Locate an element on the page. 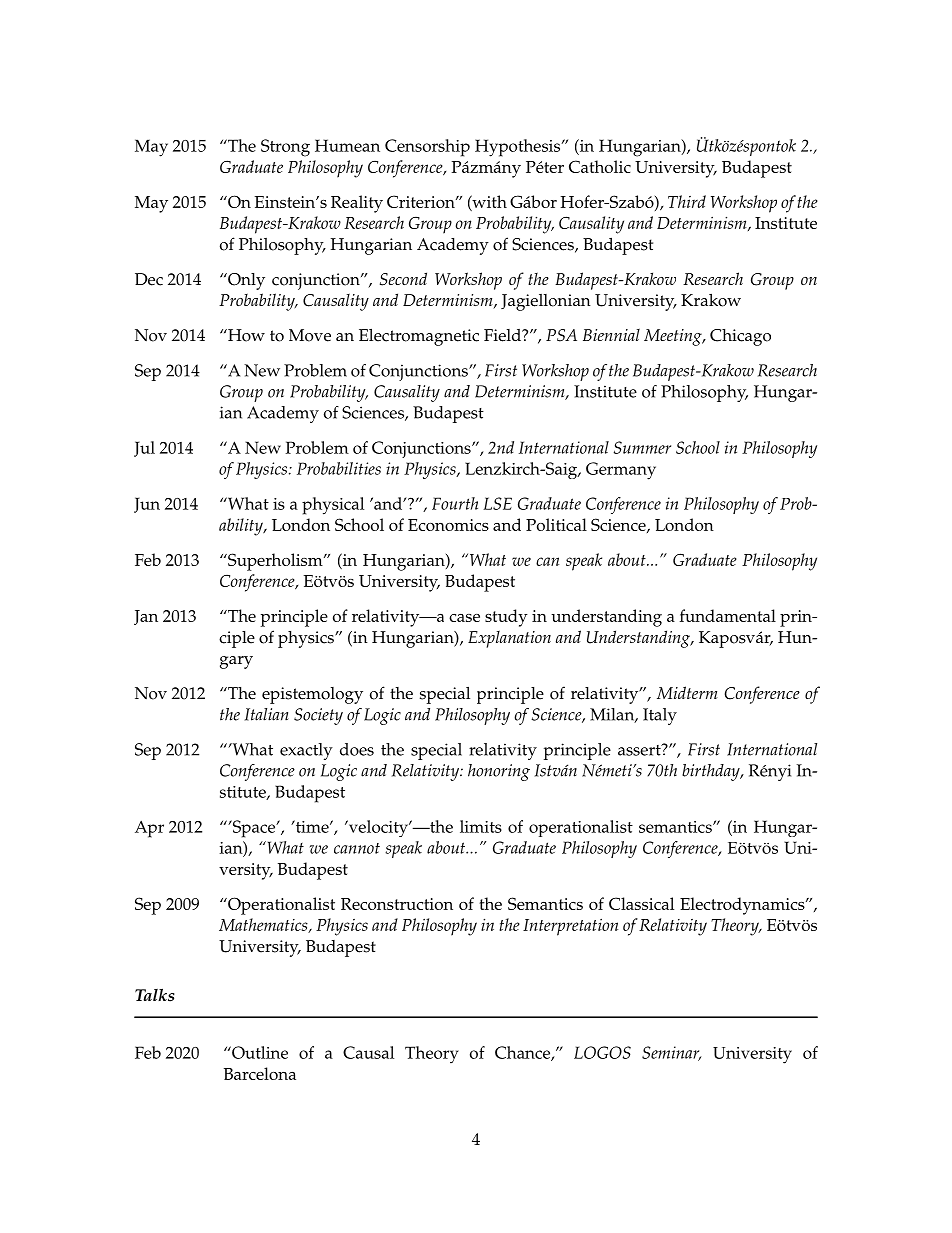  case is located at coordinates (464, 618).
